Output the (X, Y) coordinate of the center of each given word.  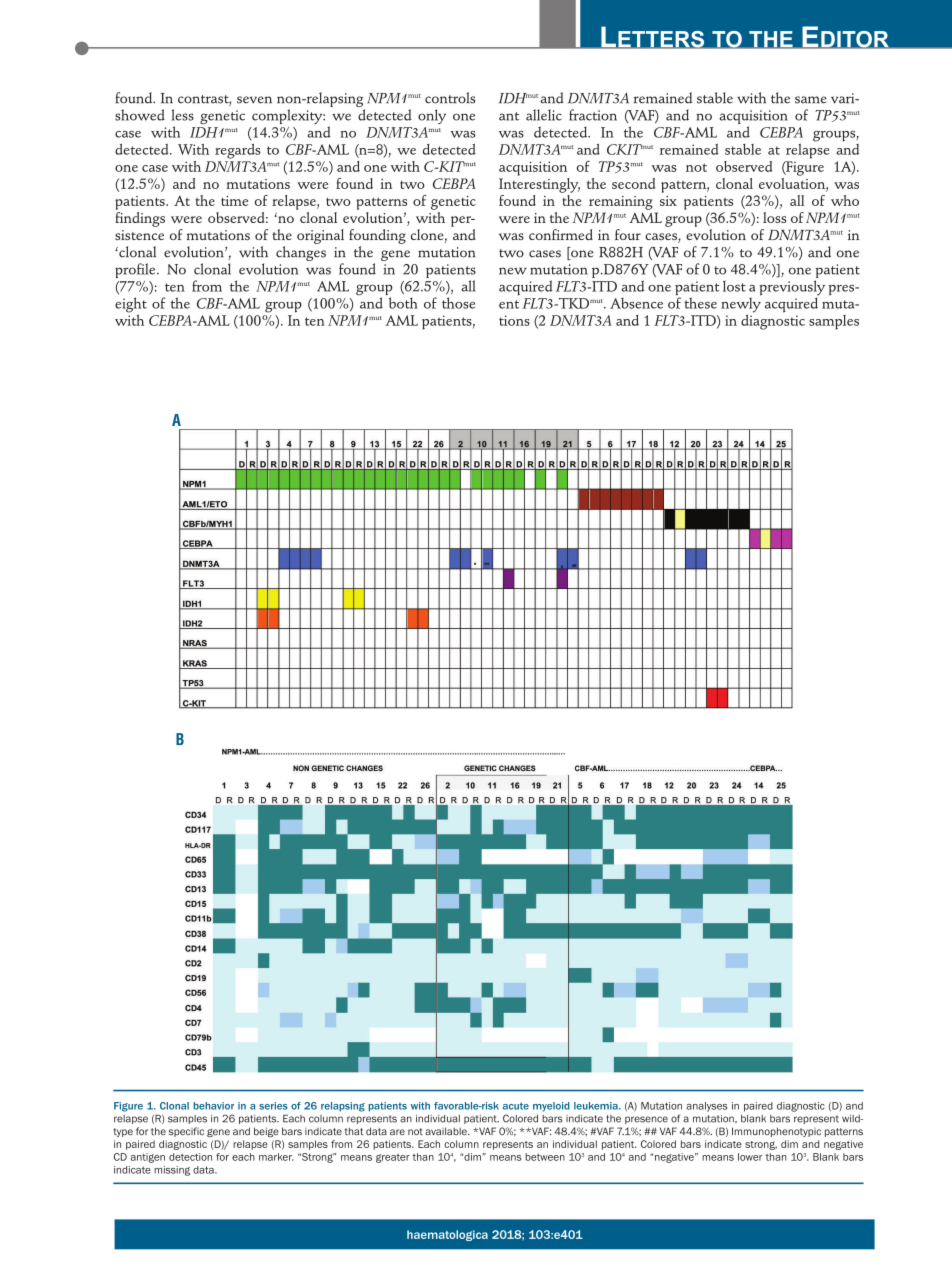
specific (186, 1132)
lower (750, 1157)
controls (450, 98)
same (811, 100)
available (447, 1131)
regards (238, 151)
